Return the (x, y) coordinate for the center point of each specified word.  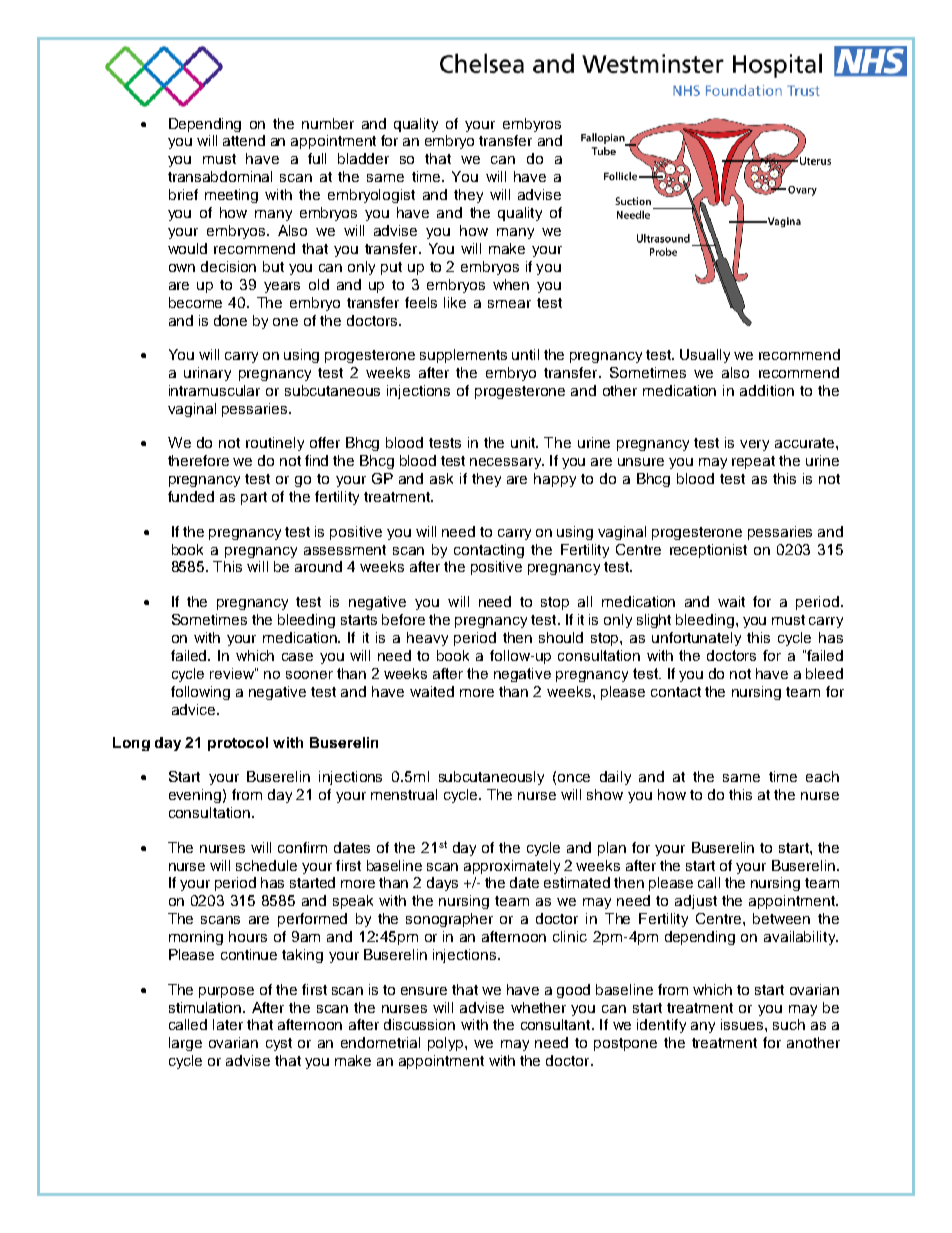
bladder (363, 158)
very (754, 445)
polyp (447, 1044)
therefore (198, 460)
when (511, 284)
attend (244, 140)
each (822, 776)
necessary (507, 463)
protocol (238, 744)
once (574, 778)
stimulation (206, 1007)
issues (743, 1024)
